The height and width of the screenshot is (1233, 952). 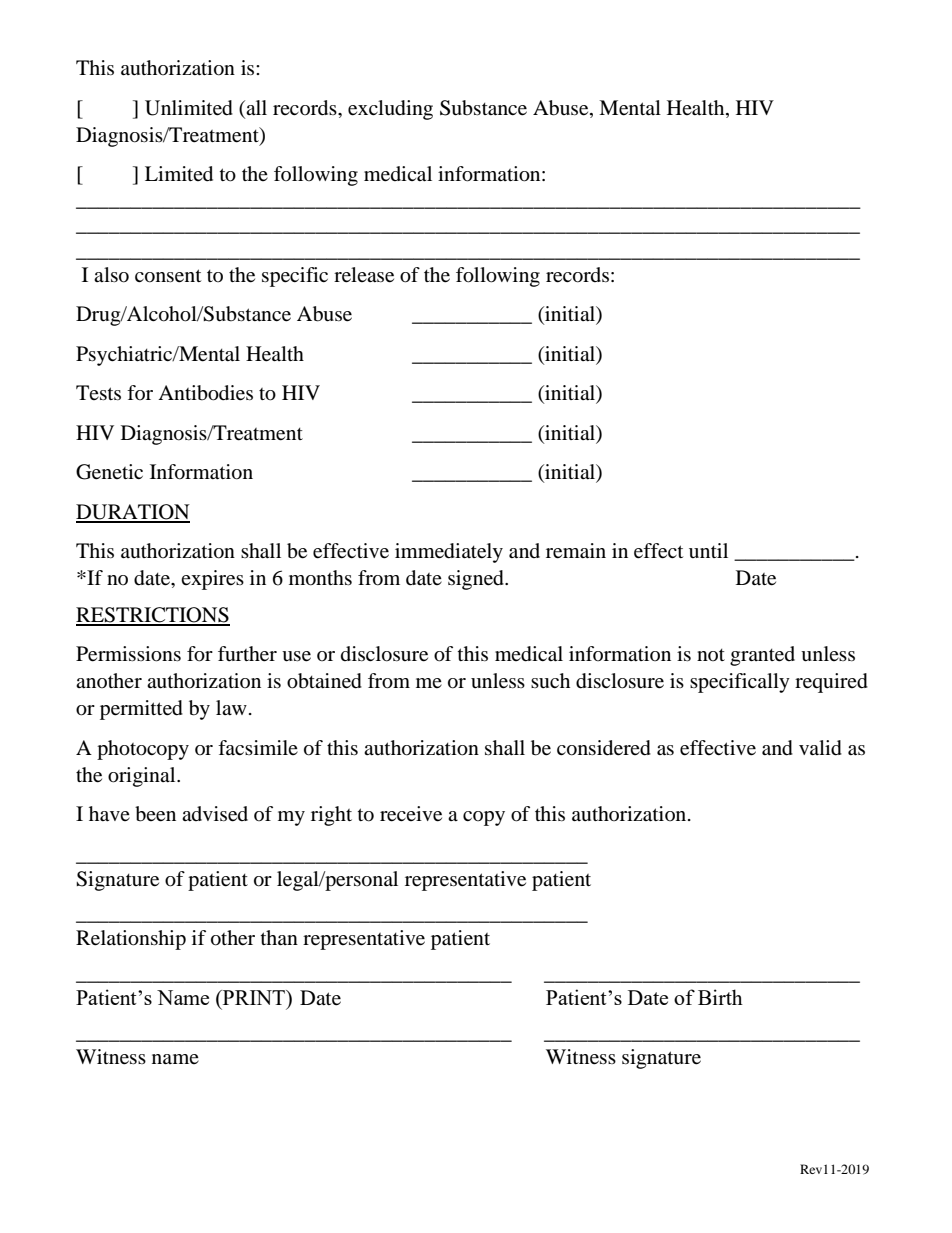 I want to click on Relationship, so click(x=131, y=940).
